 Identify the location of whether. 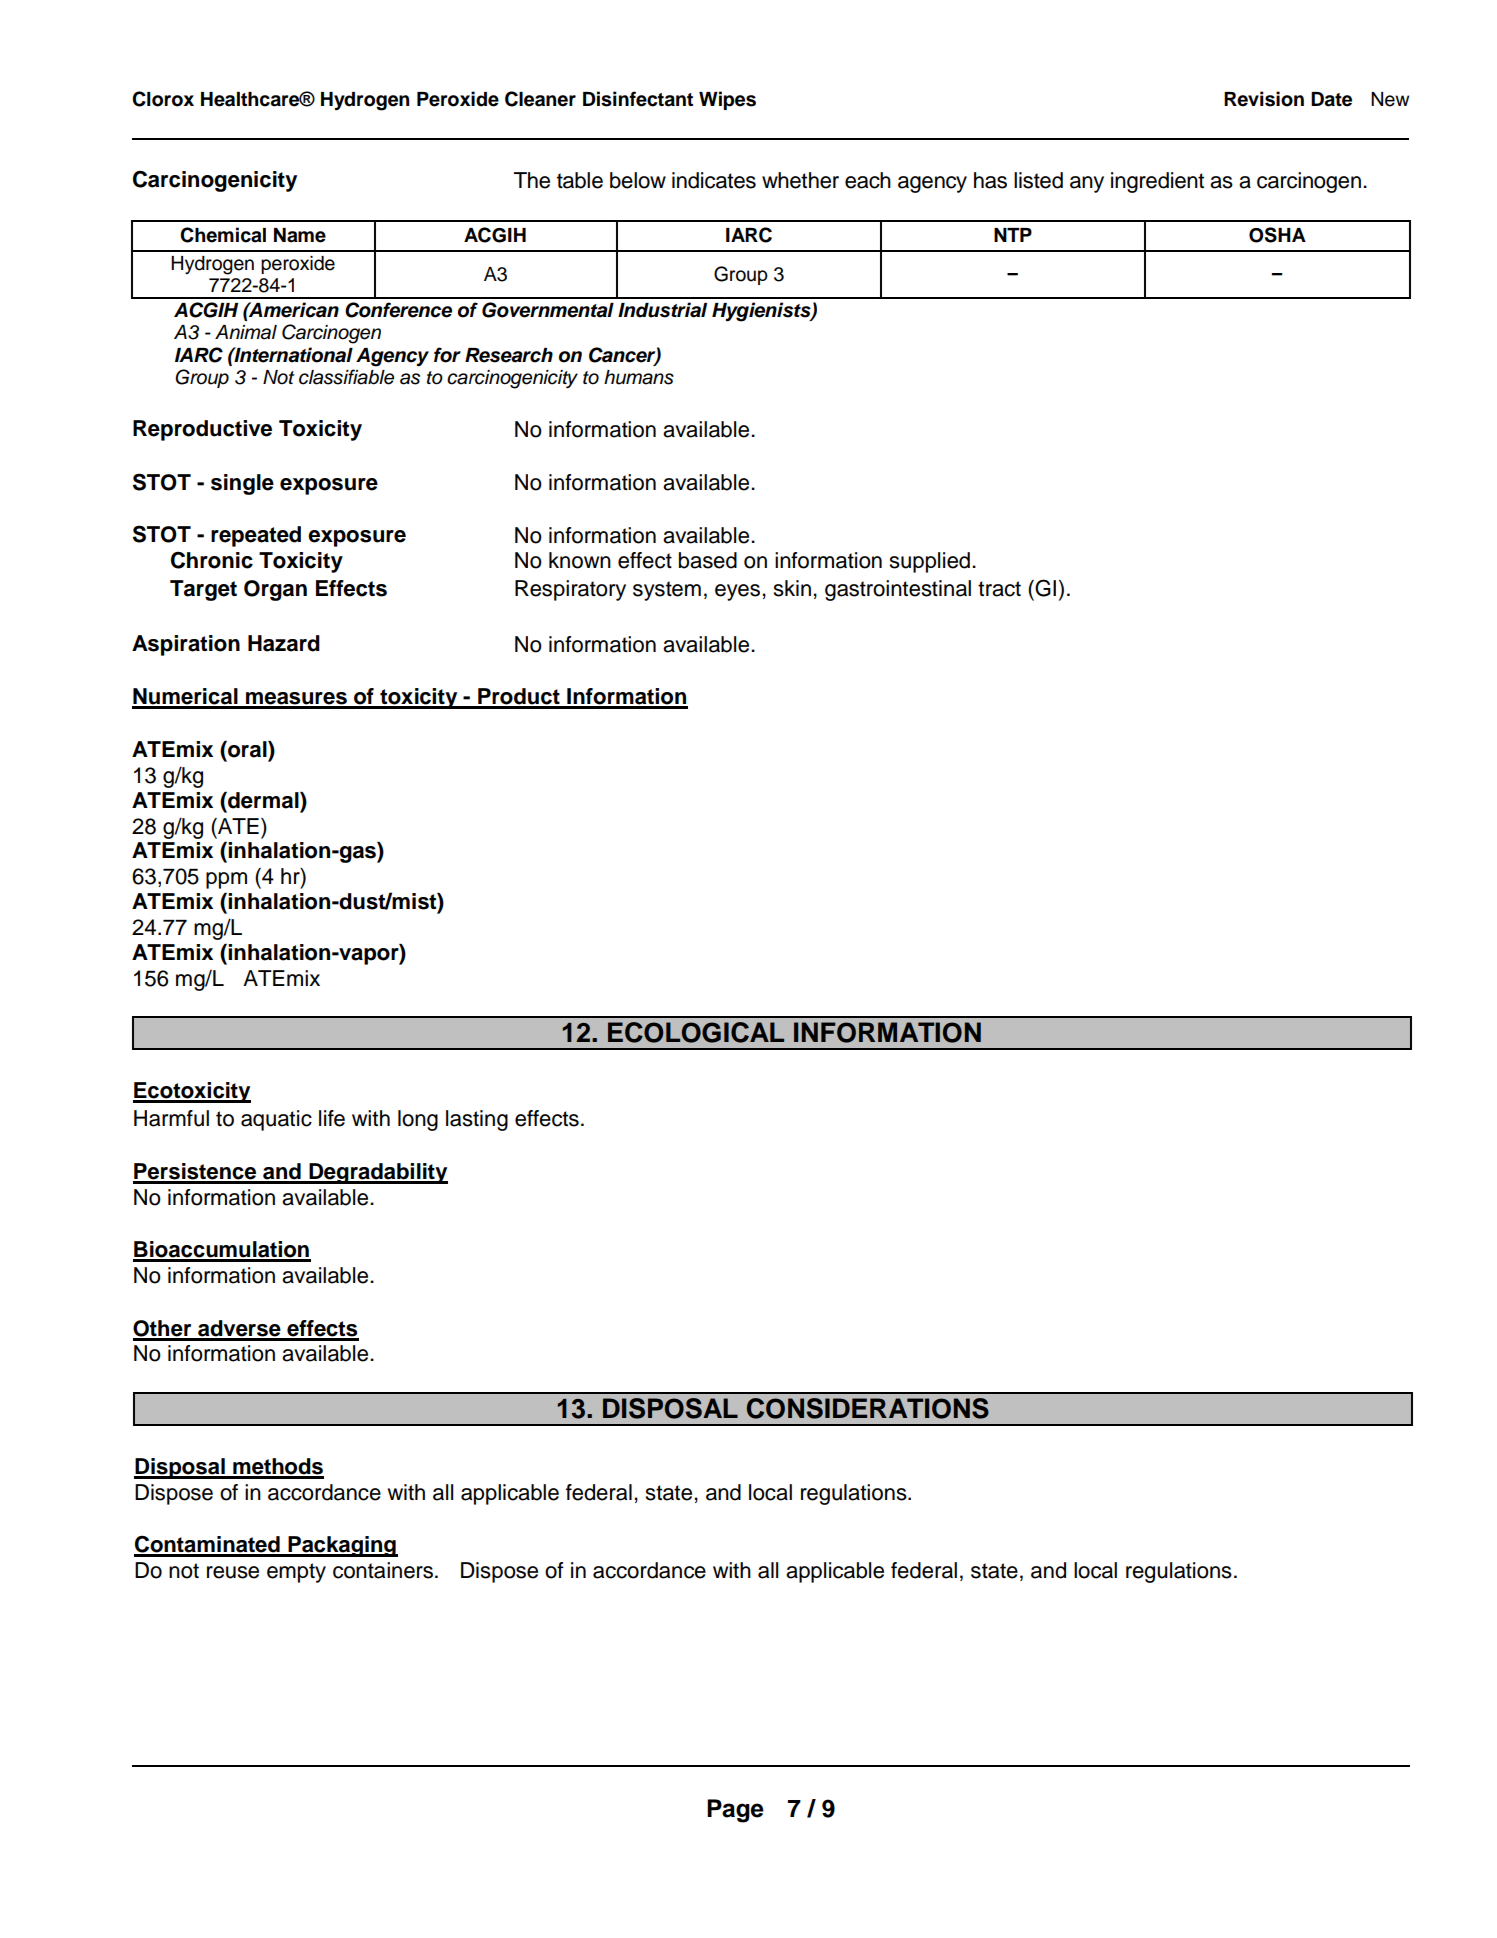
(800, 180).
